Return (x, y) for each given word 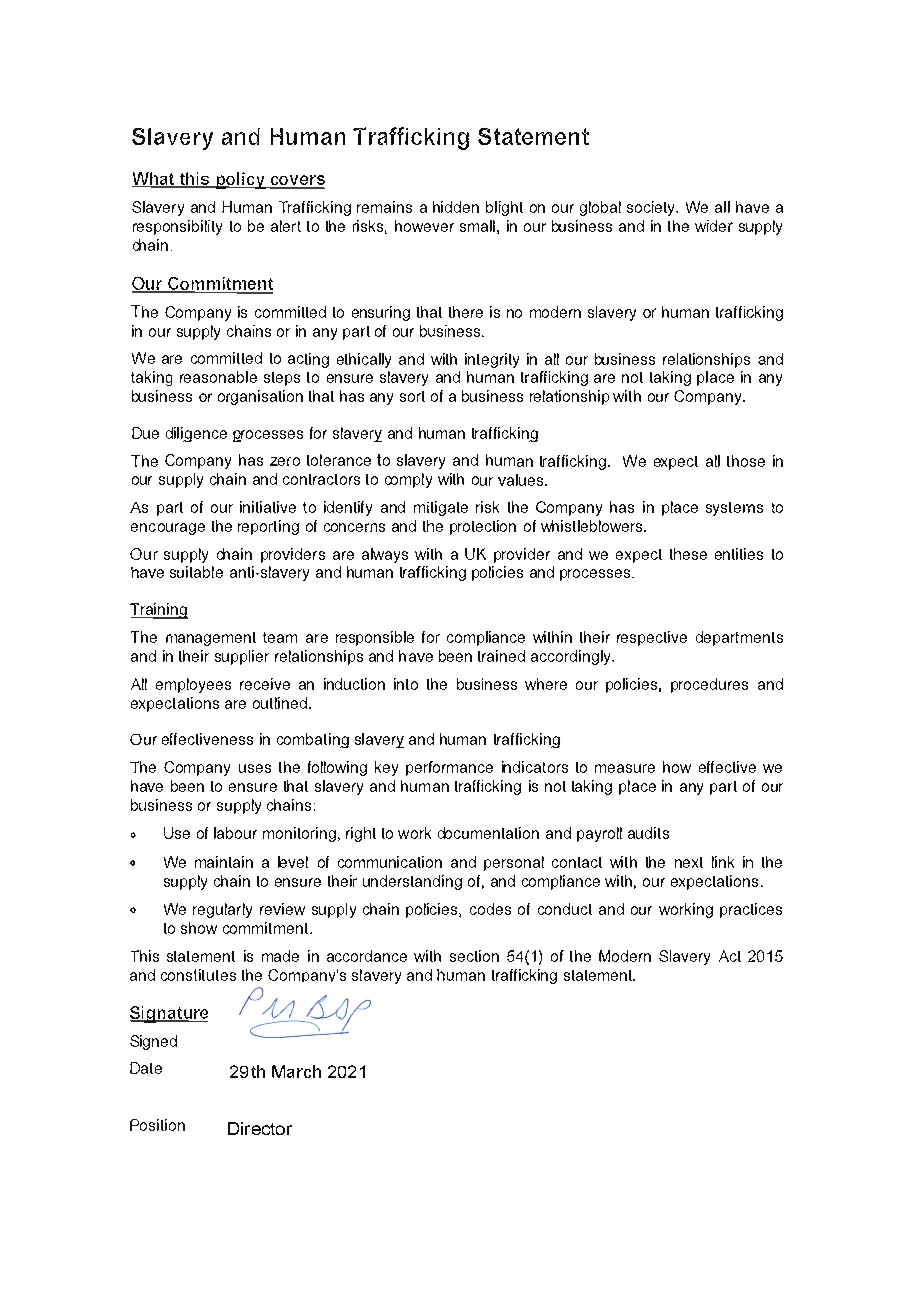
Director (260, 1128)
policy (240, 180)
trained (501, 656)
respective (652, 638)
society (652, 208)
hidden (456, 207)
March (296, 1071)
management (211, 639)
